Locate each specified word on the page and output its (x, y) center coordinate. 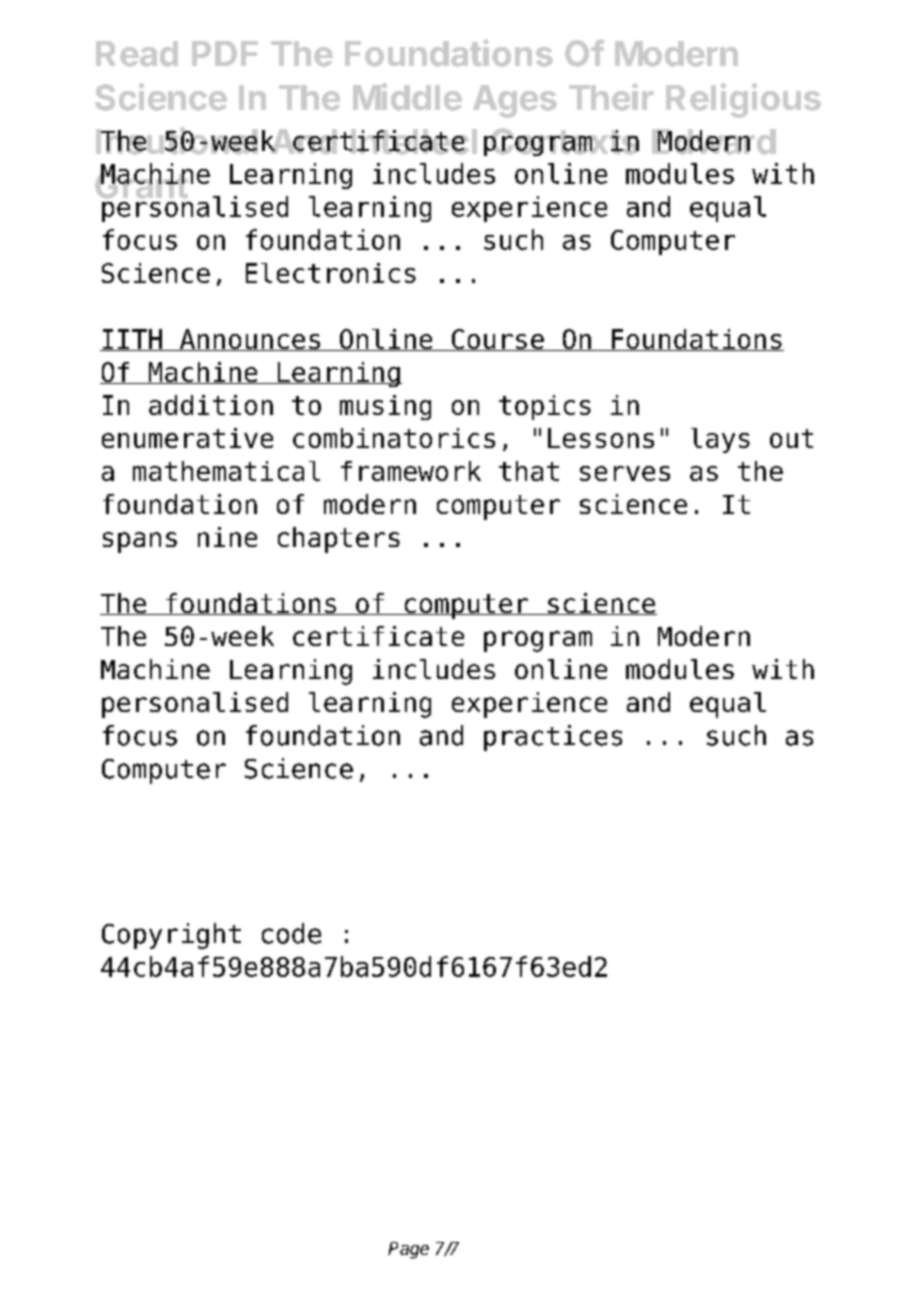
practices (553, 738)
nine (227, 537)
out (791, 438)
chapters (339, 540)
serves (625, 473)
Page (408, 1250)
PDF (225, 53)
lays (720, 440)
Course (497, 340)
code (291, 933)
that (529, 471)
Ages (515, 101)
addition (211, 405)
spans (140, 542)
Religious (743, 100)
